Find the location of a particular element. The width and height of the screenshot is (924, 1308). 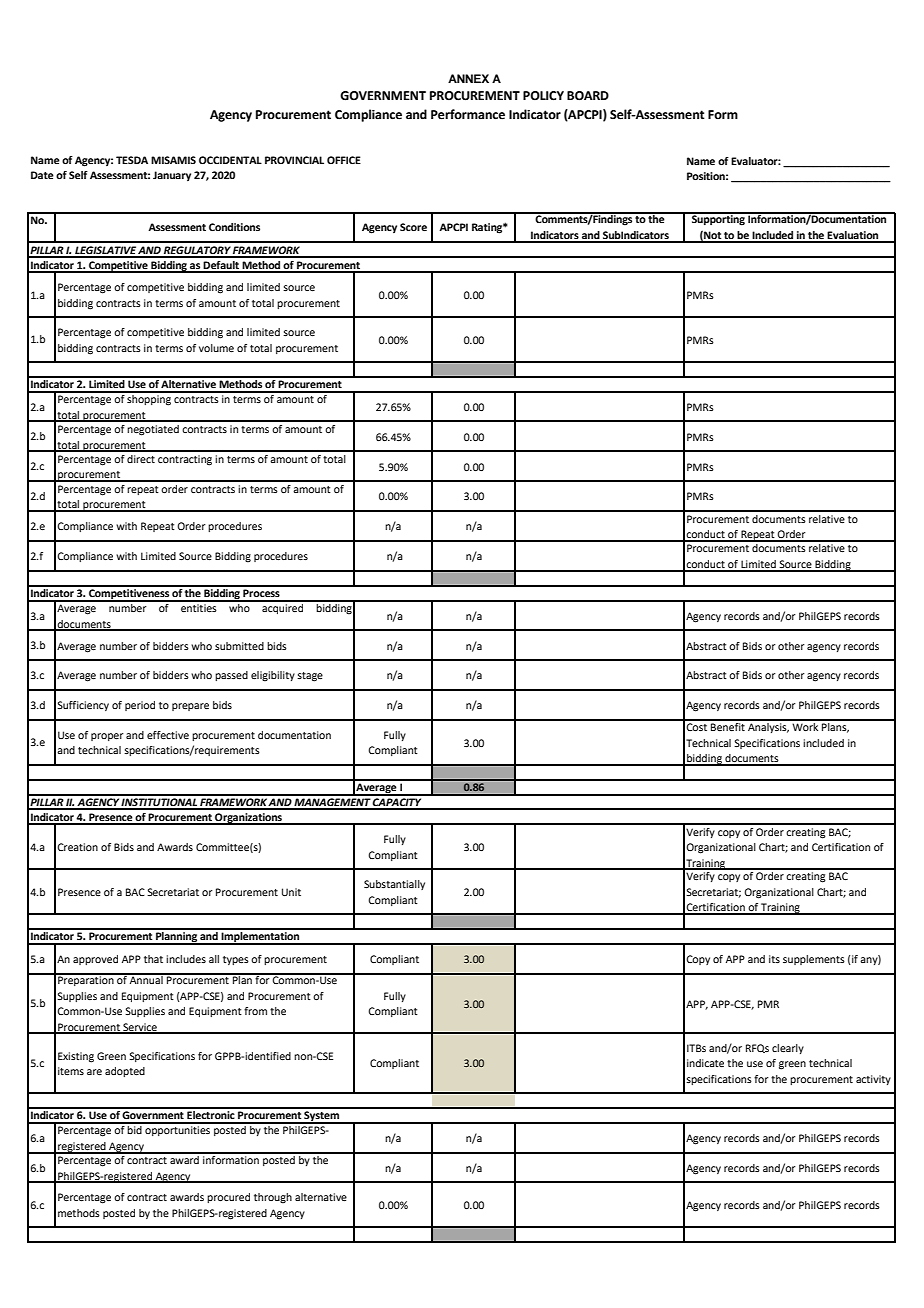

that is located at coordinates (153, 959).
